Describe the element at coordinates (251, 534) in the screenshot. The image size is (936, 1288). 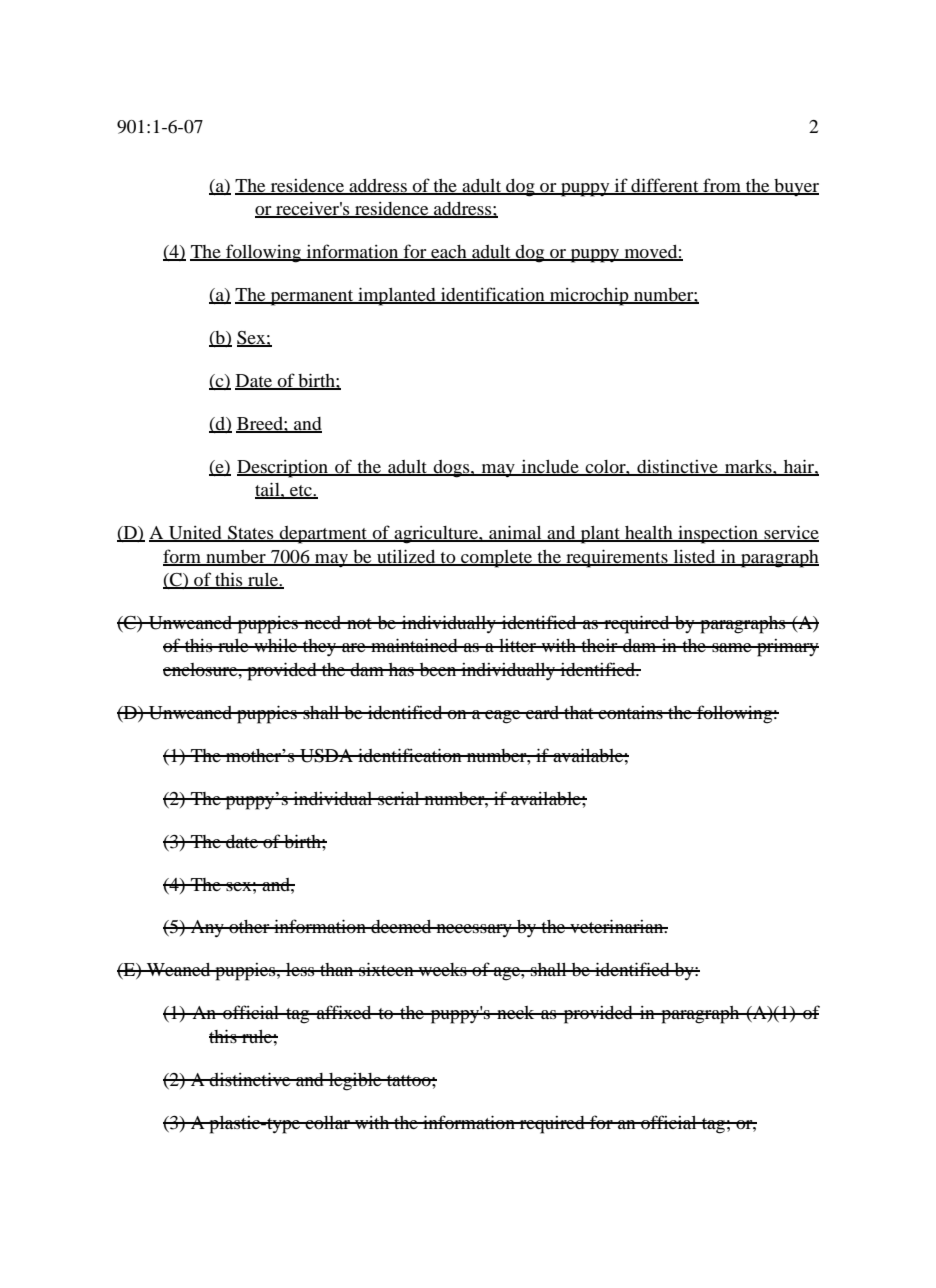
I see `States` at that location.
